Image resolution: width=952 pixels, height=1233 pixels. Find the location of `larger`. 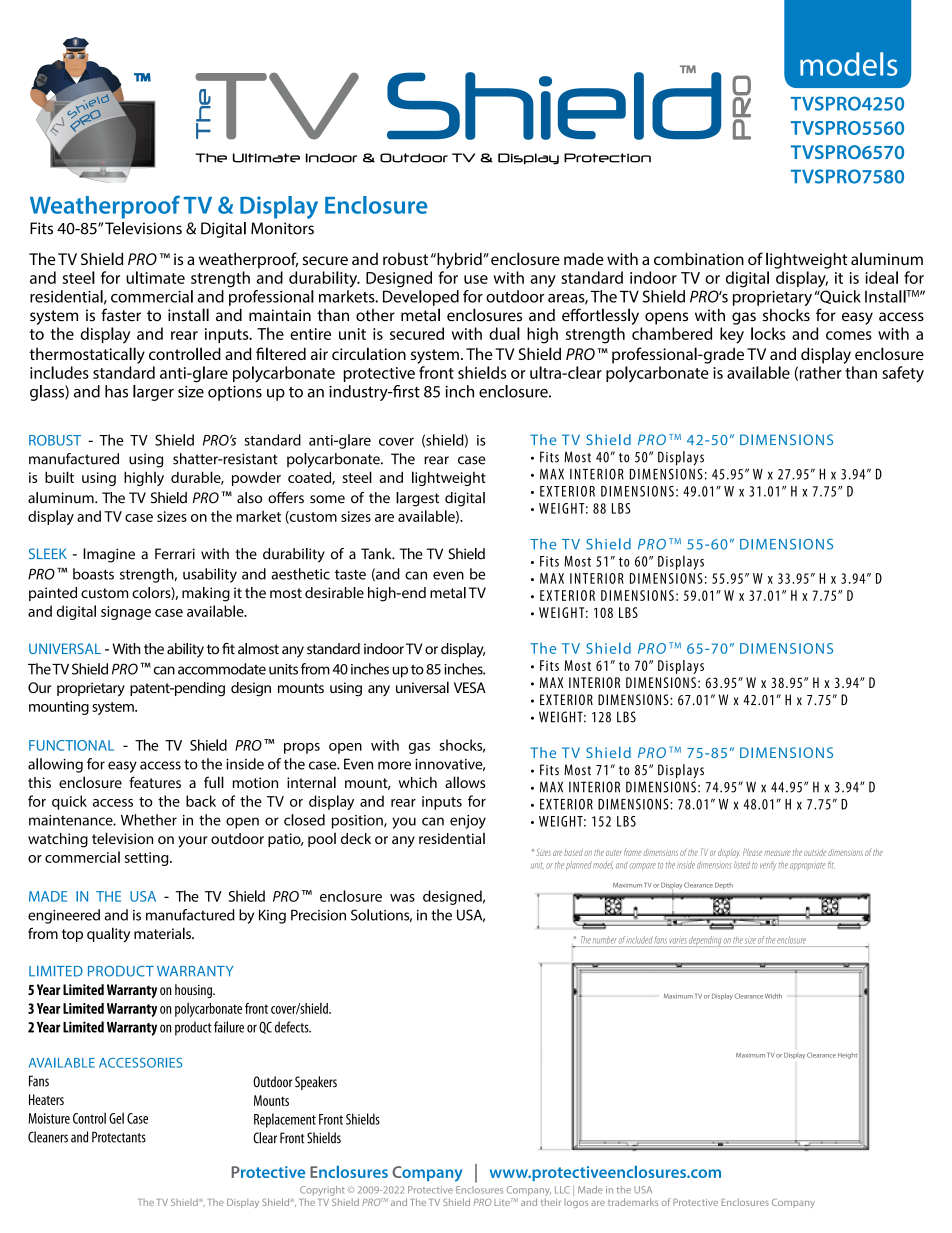

larger is located at coordinates (153, 393).
